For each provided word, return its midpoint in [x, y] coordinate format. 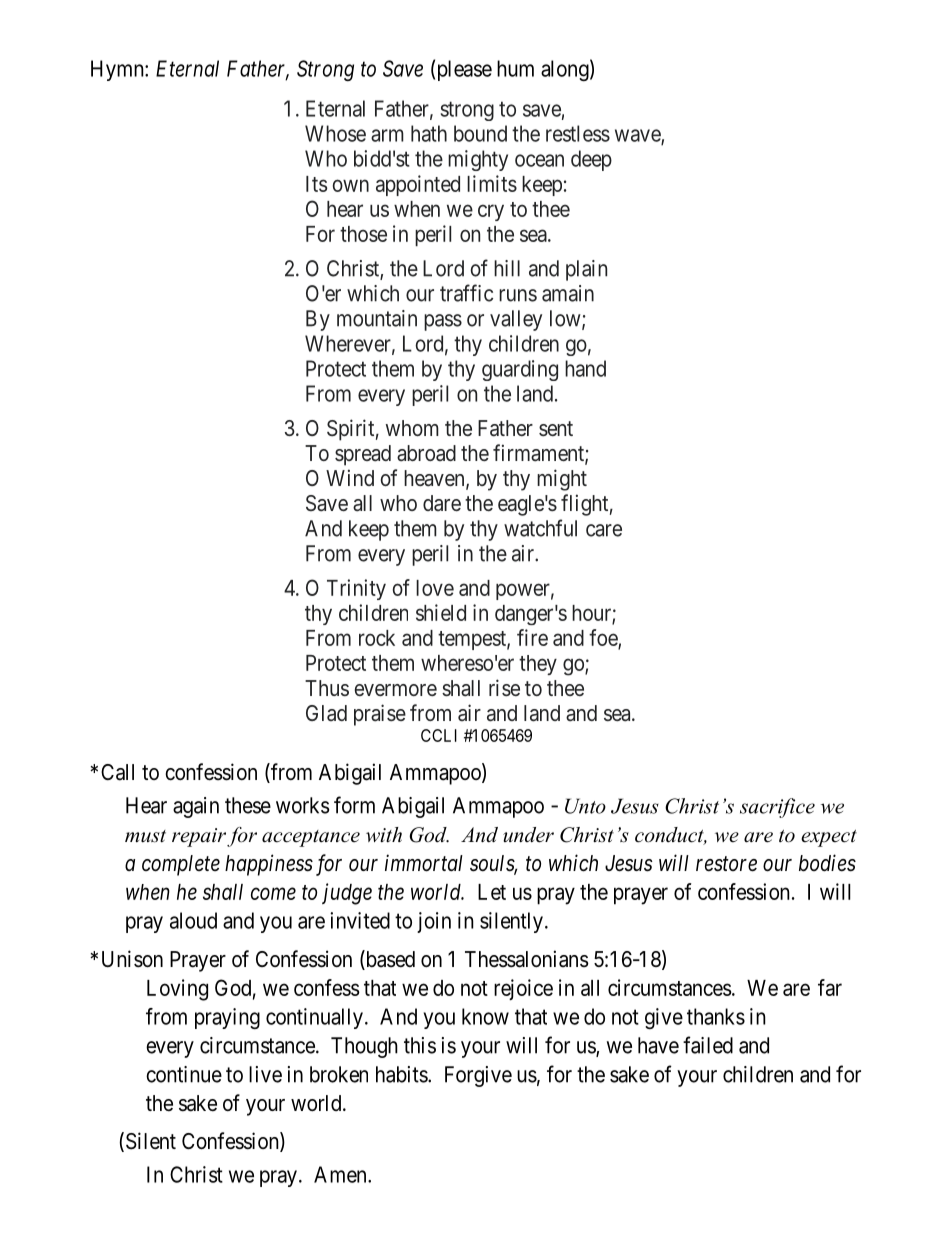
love [435, 588]
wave [638, 136]
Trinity [356, 589]
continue [184, 1074]
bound [480, 133]
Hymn [118, 70]
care [604, 530]
